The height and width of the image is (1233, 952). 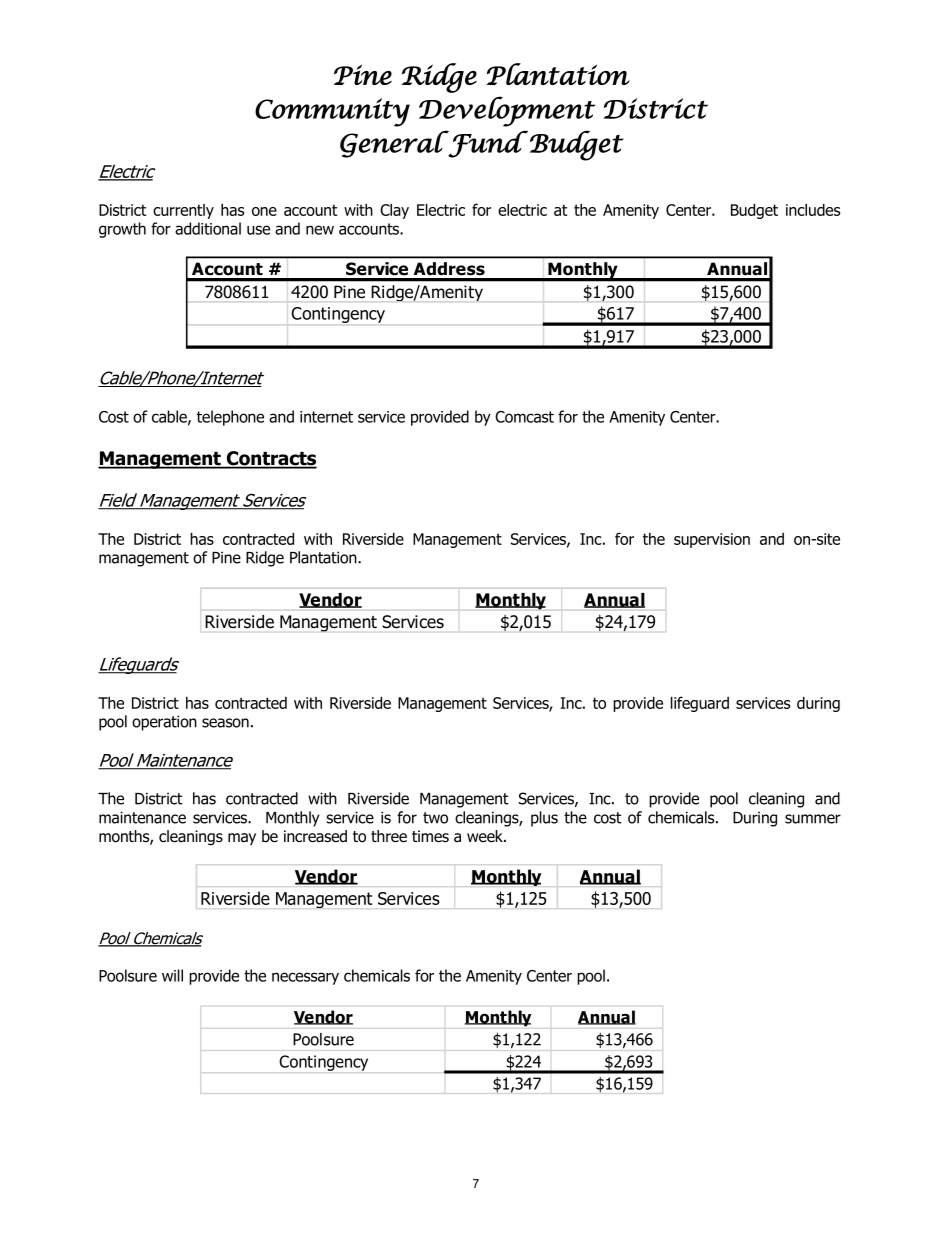 What do you see at coordinates (183, 211) in the image?
I see `currently` at bounding box center [183, 211].
